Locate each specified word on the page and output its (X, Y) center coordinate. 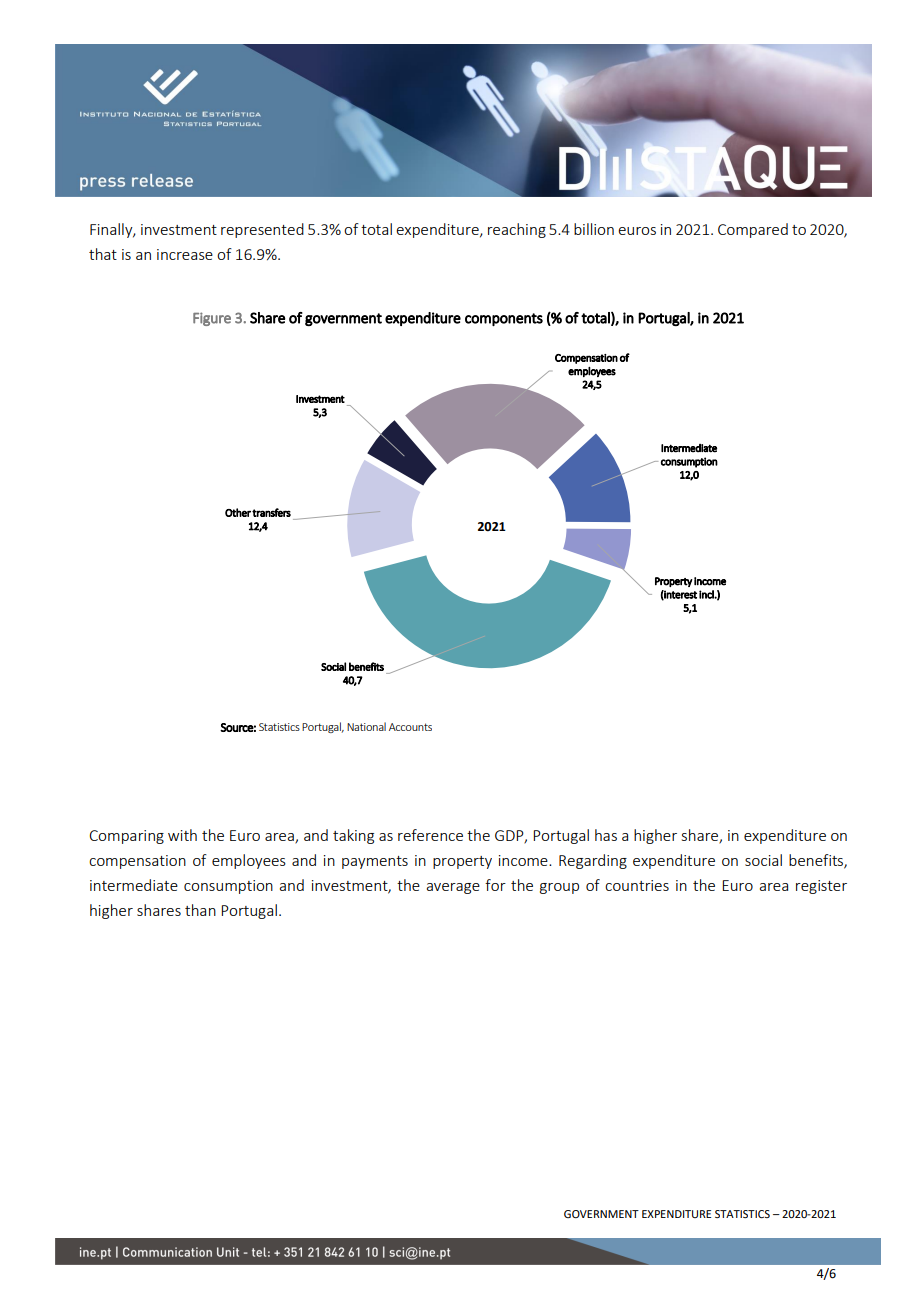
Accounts (410, 727)
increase (185, 254)
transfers (271, 512)
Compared (753, 230)
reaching (517, 230)
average (453, 888)
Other (238, 512)
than (200, 910)
